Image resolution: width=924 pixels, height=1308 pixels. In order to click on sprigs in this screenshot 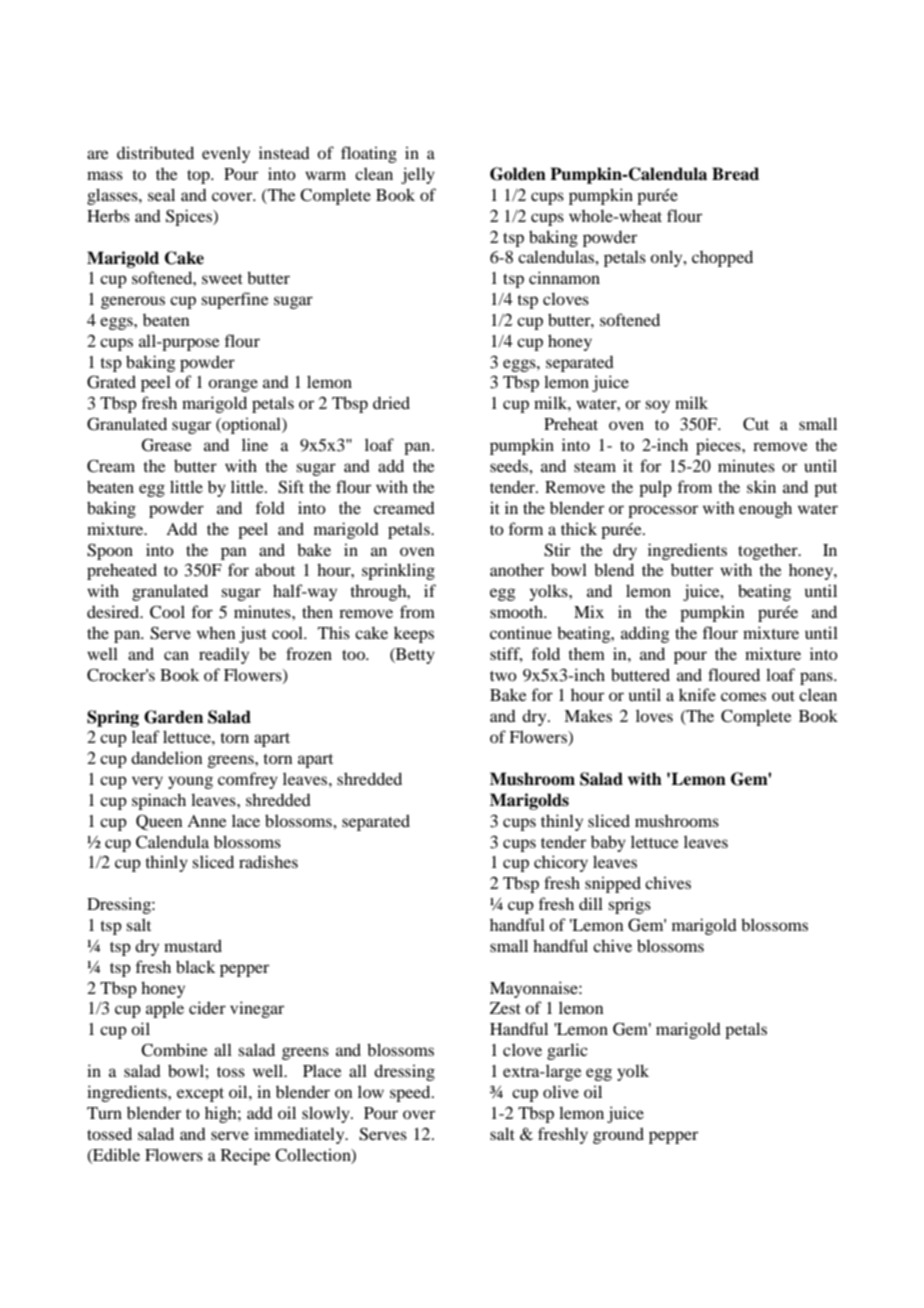, I will do `click(629, 905)`.
